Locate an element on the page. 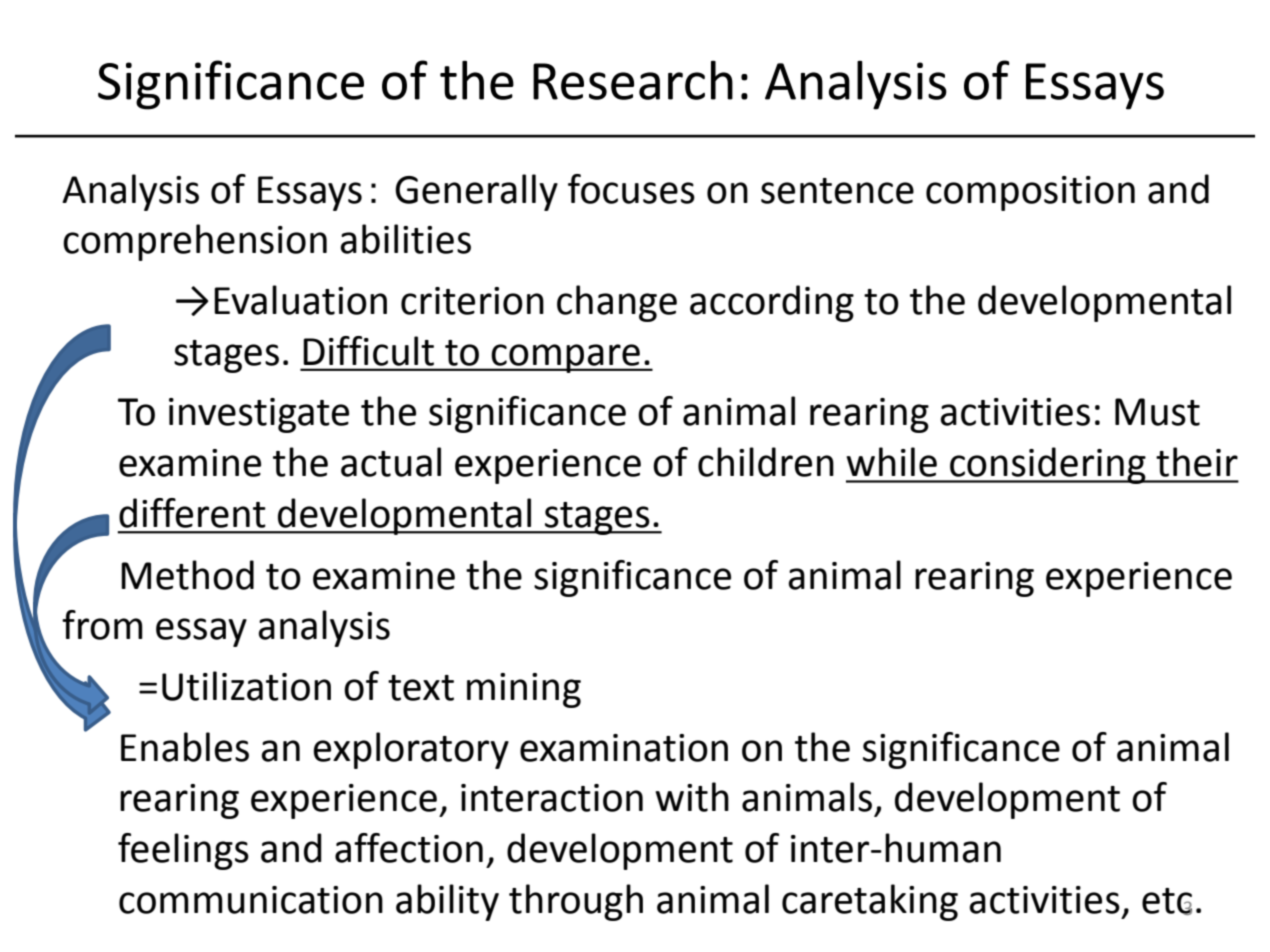  through is located at coordinates (576, 902).
